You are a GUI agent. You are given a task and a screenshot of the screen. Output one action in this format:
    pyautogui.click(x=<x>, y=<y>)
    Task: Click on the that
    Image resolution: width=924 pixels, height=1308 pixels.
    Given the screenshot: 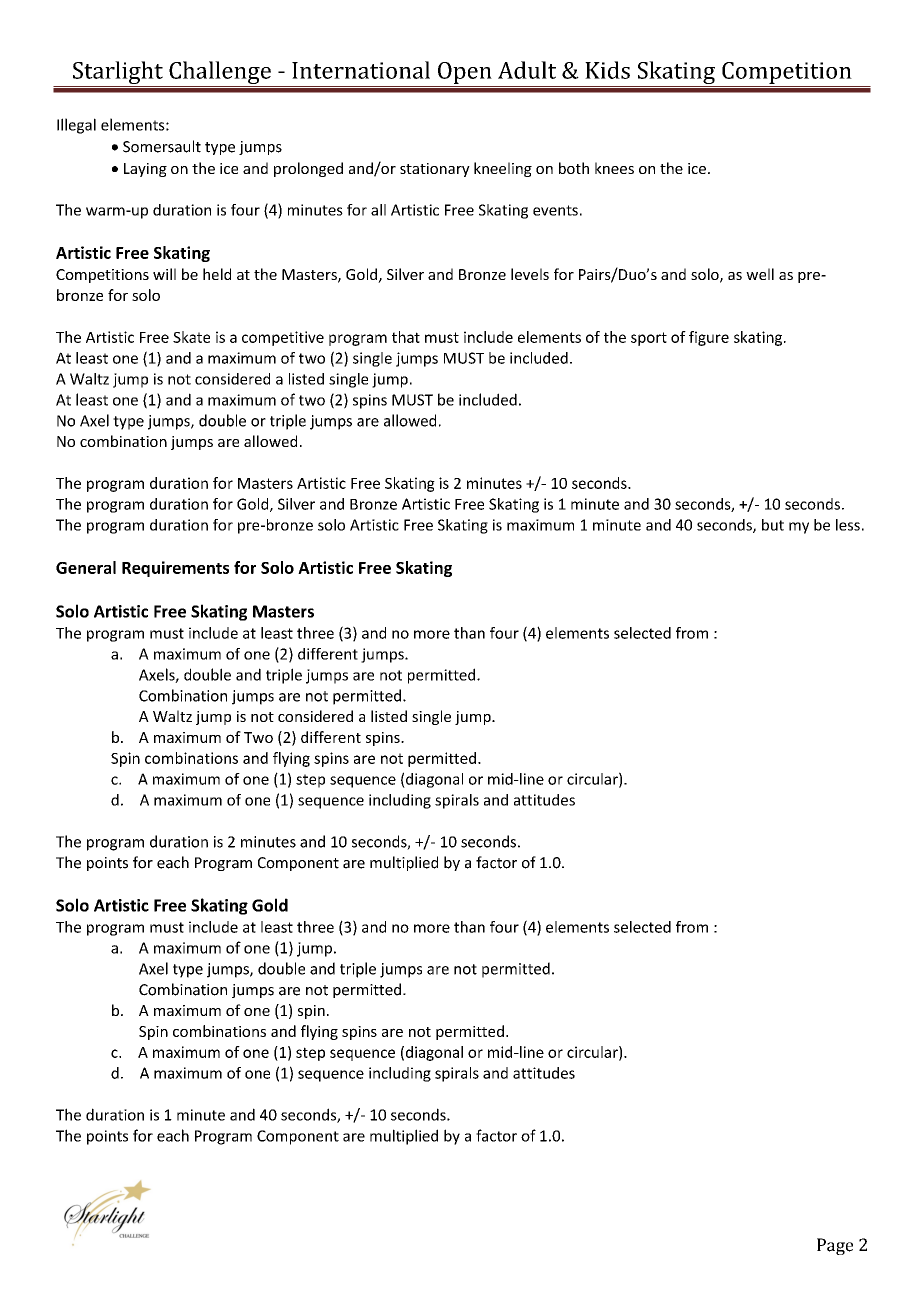 What is the action you would take?
    pyautogui.click(x=406, y=337)
